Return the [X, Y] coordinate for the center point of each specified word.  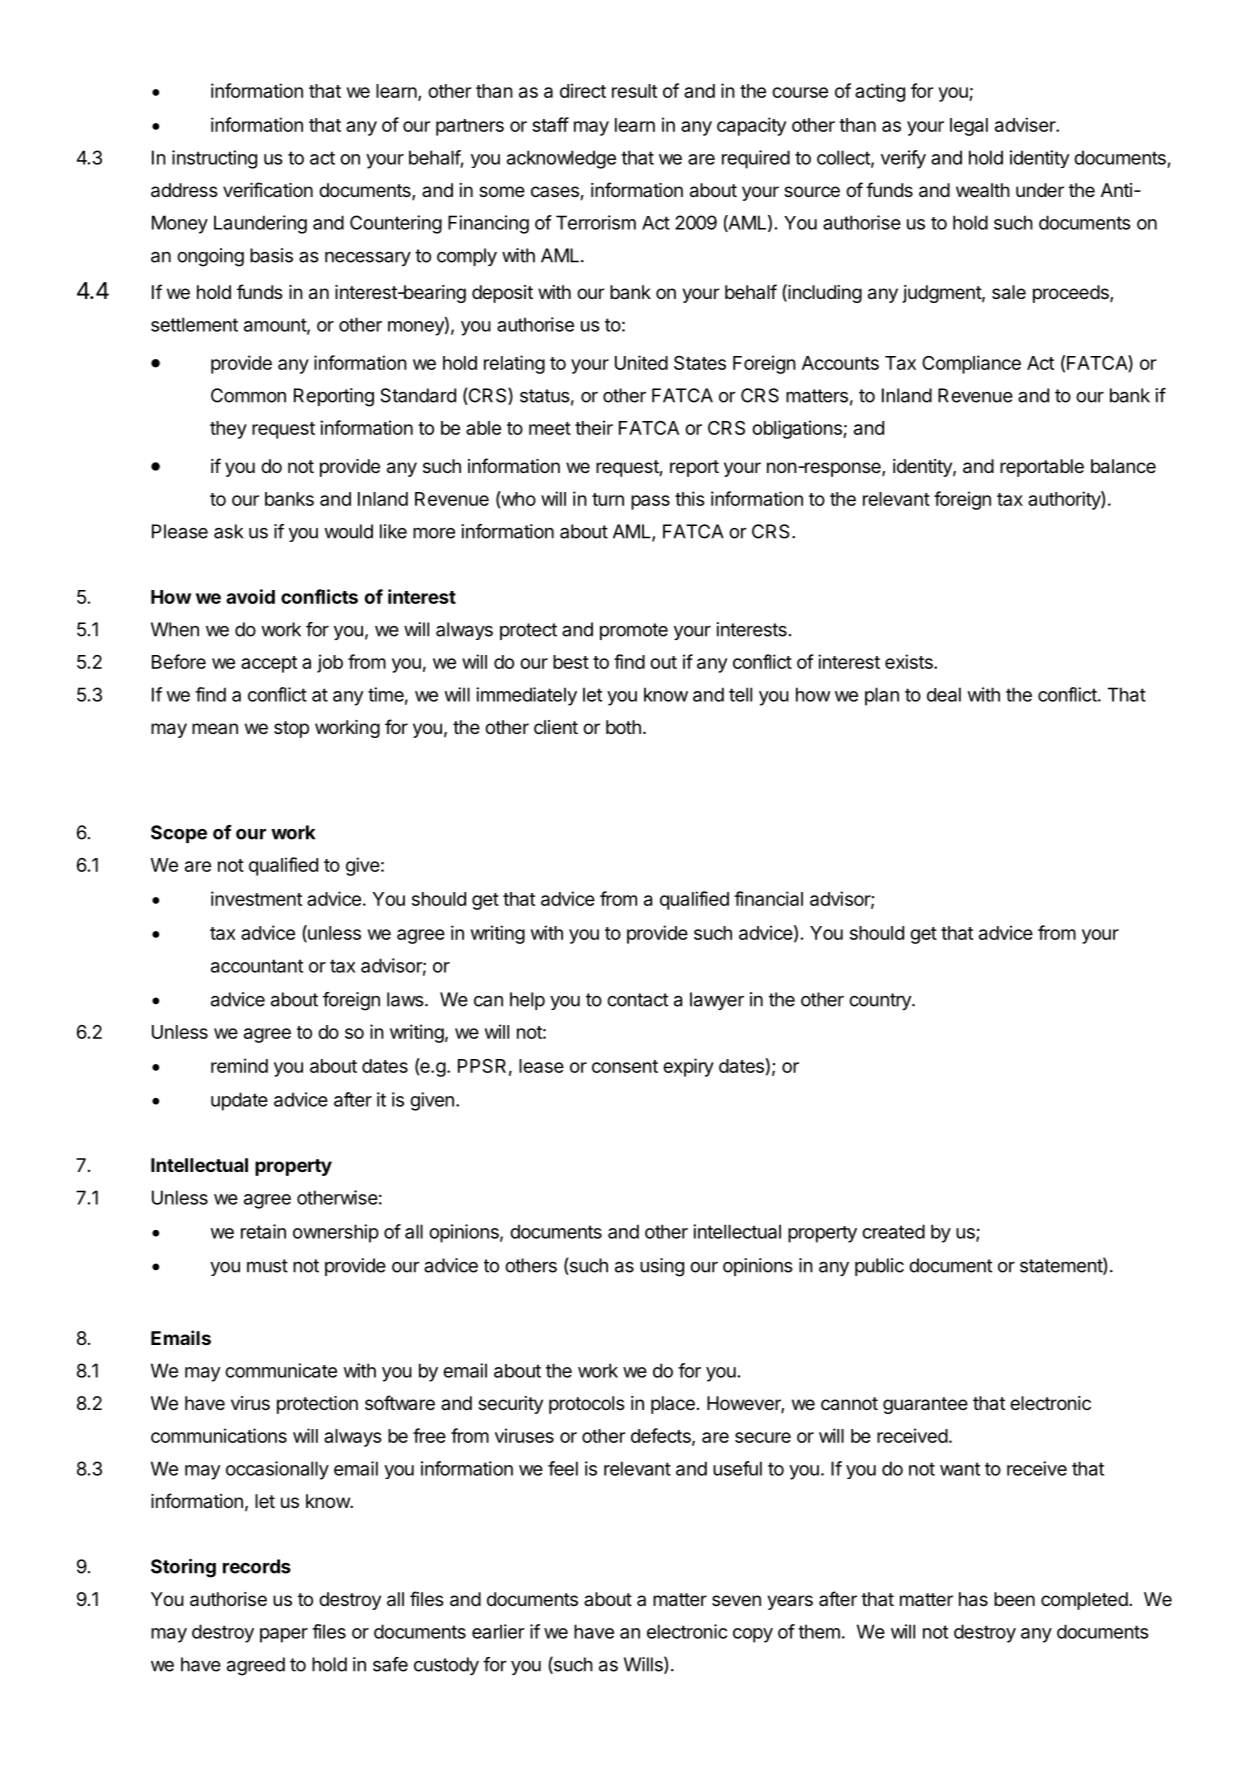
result [634, 91]
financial [768, 898]
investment [256, 898]
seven [736, 1600]
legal [969, 127]
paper [284, 1635]
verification [268, 190]
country [881, 1001]
